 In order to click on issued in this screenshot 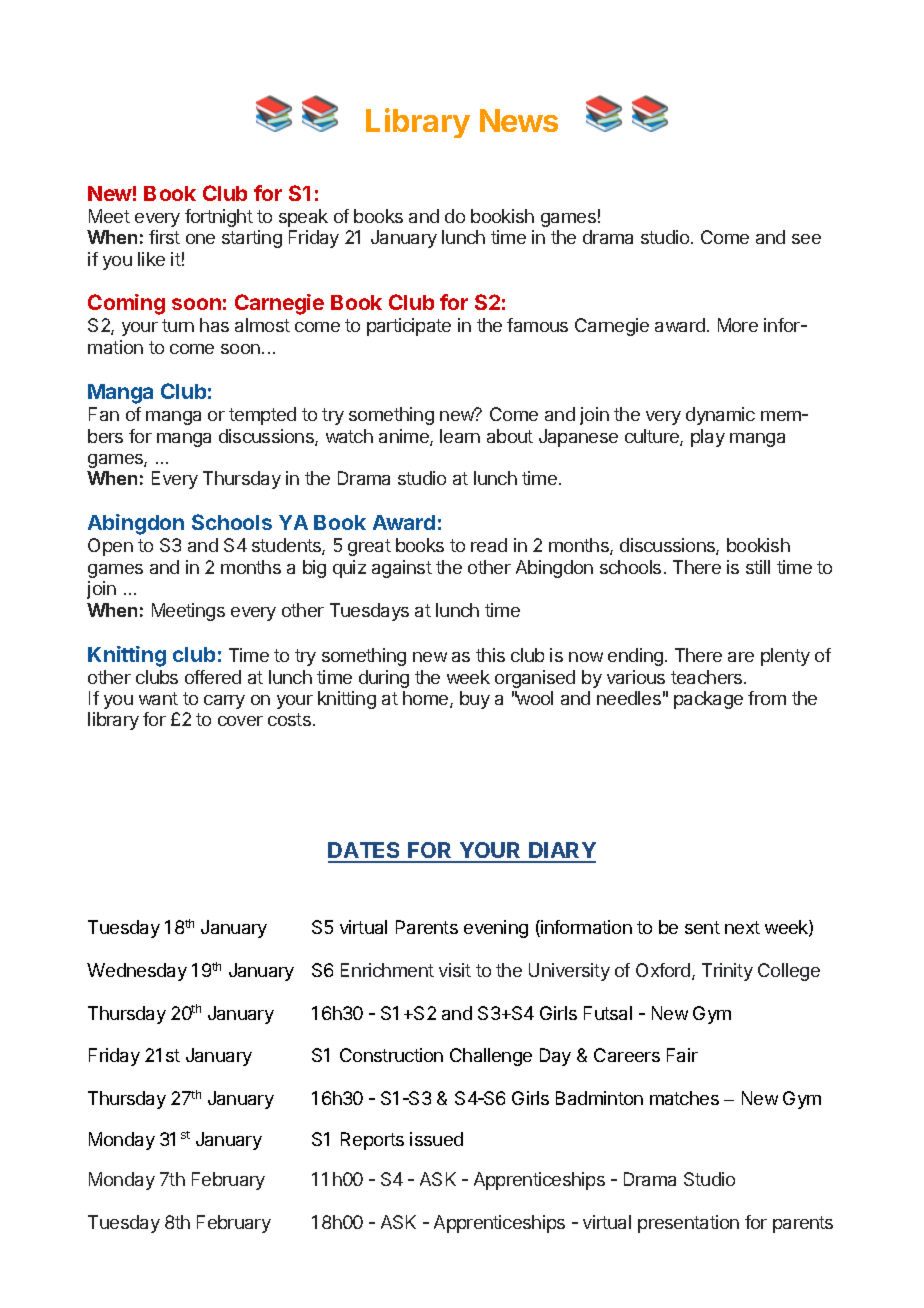, I will do `click(436, 1139)`.
